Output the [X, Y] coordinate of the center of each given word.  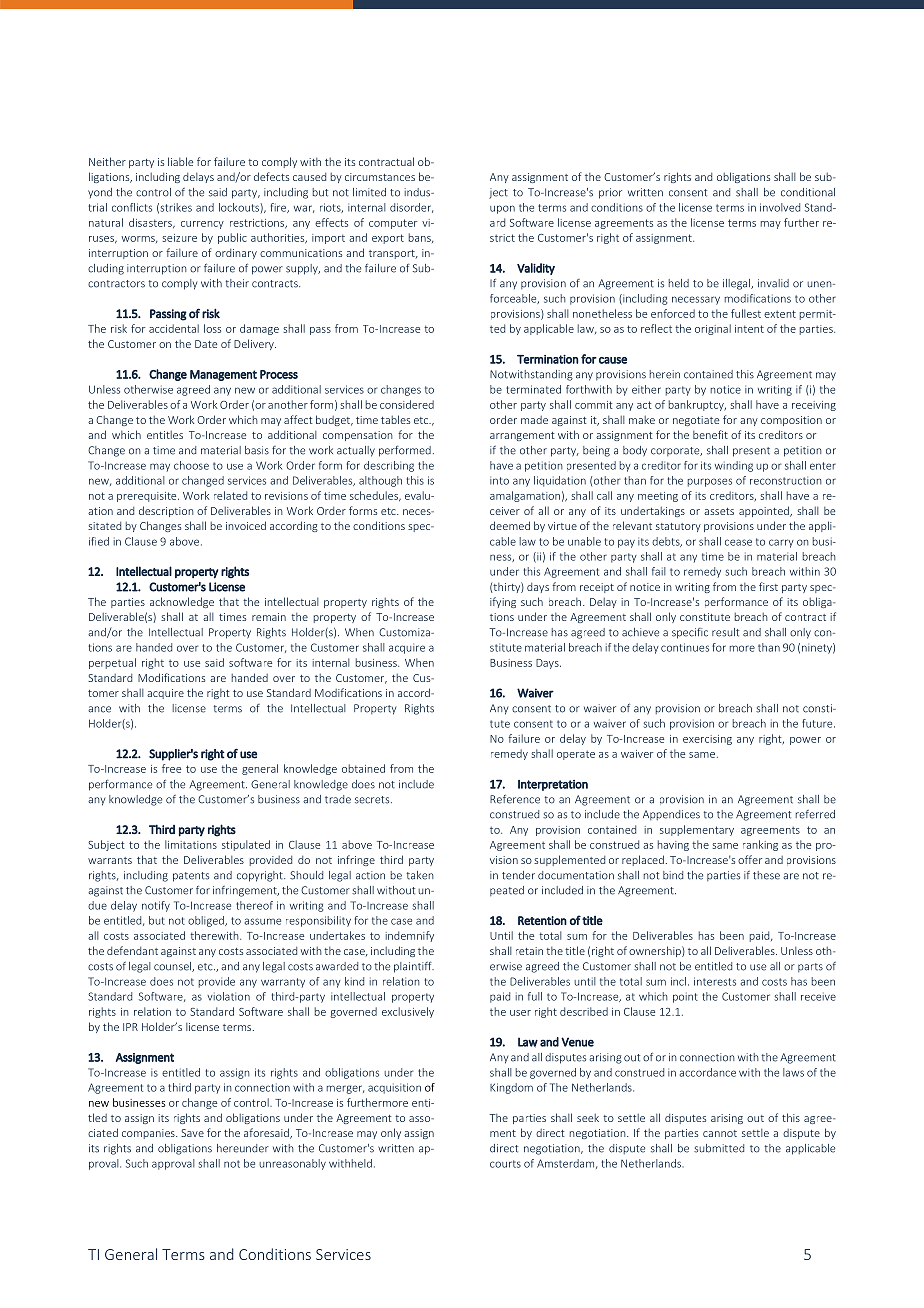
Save [192, 1133]
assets [719, 511]
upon [502, 209]
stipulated [246, 845]
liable [180, 161]
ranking [760, 845]
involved [780, 207]
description [166, 511]
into [499, 481]
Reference [515, 799]
